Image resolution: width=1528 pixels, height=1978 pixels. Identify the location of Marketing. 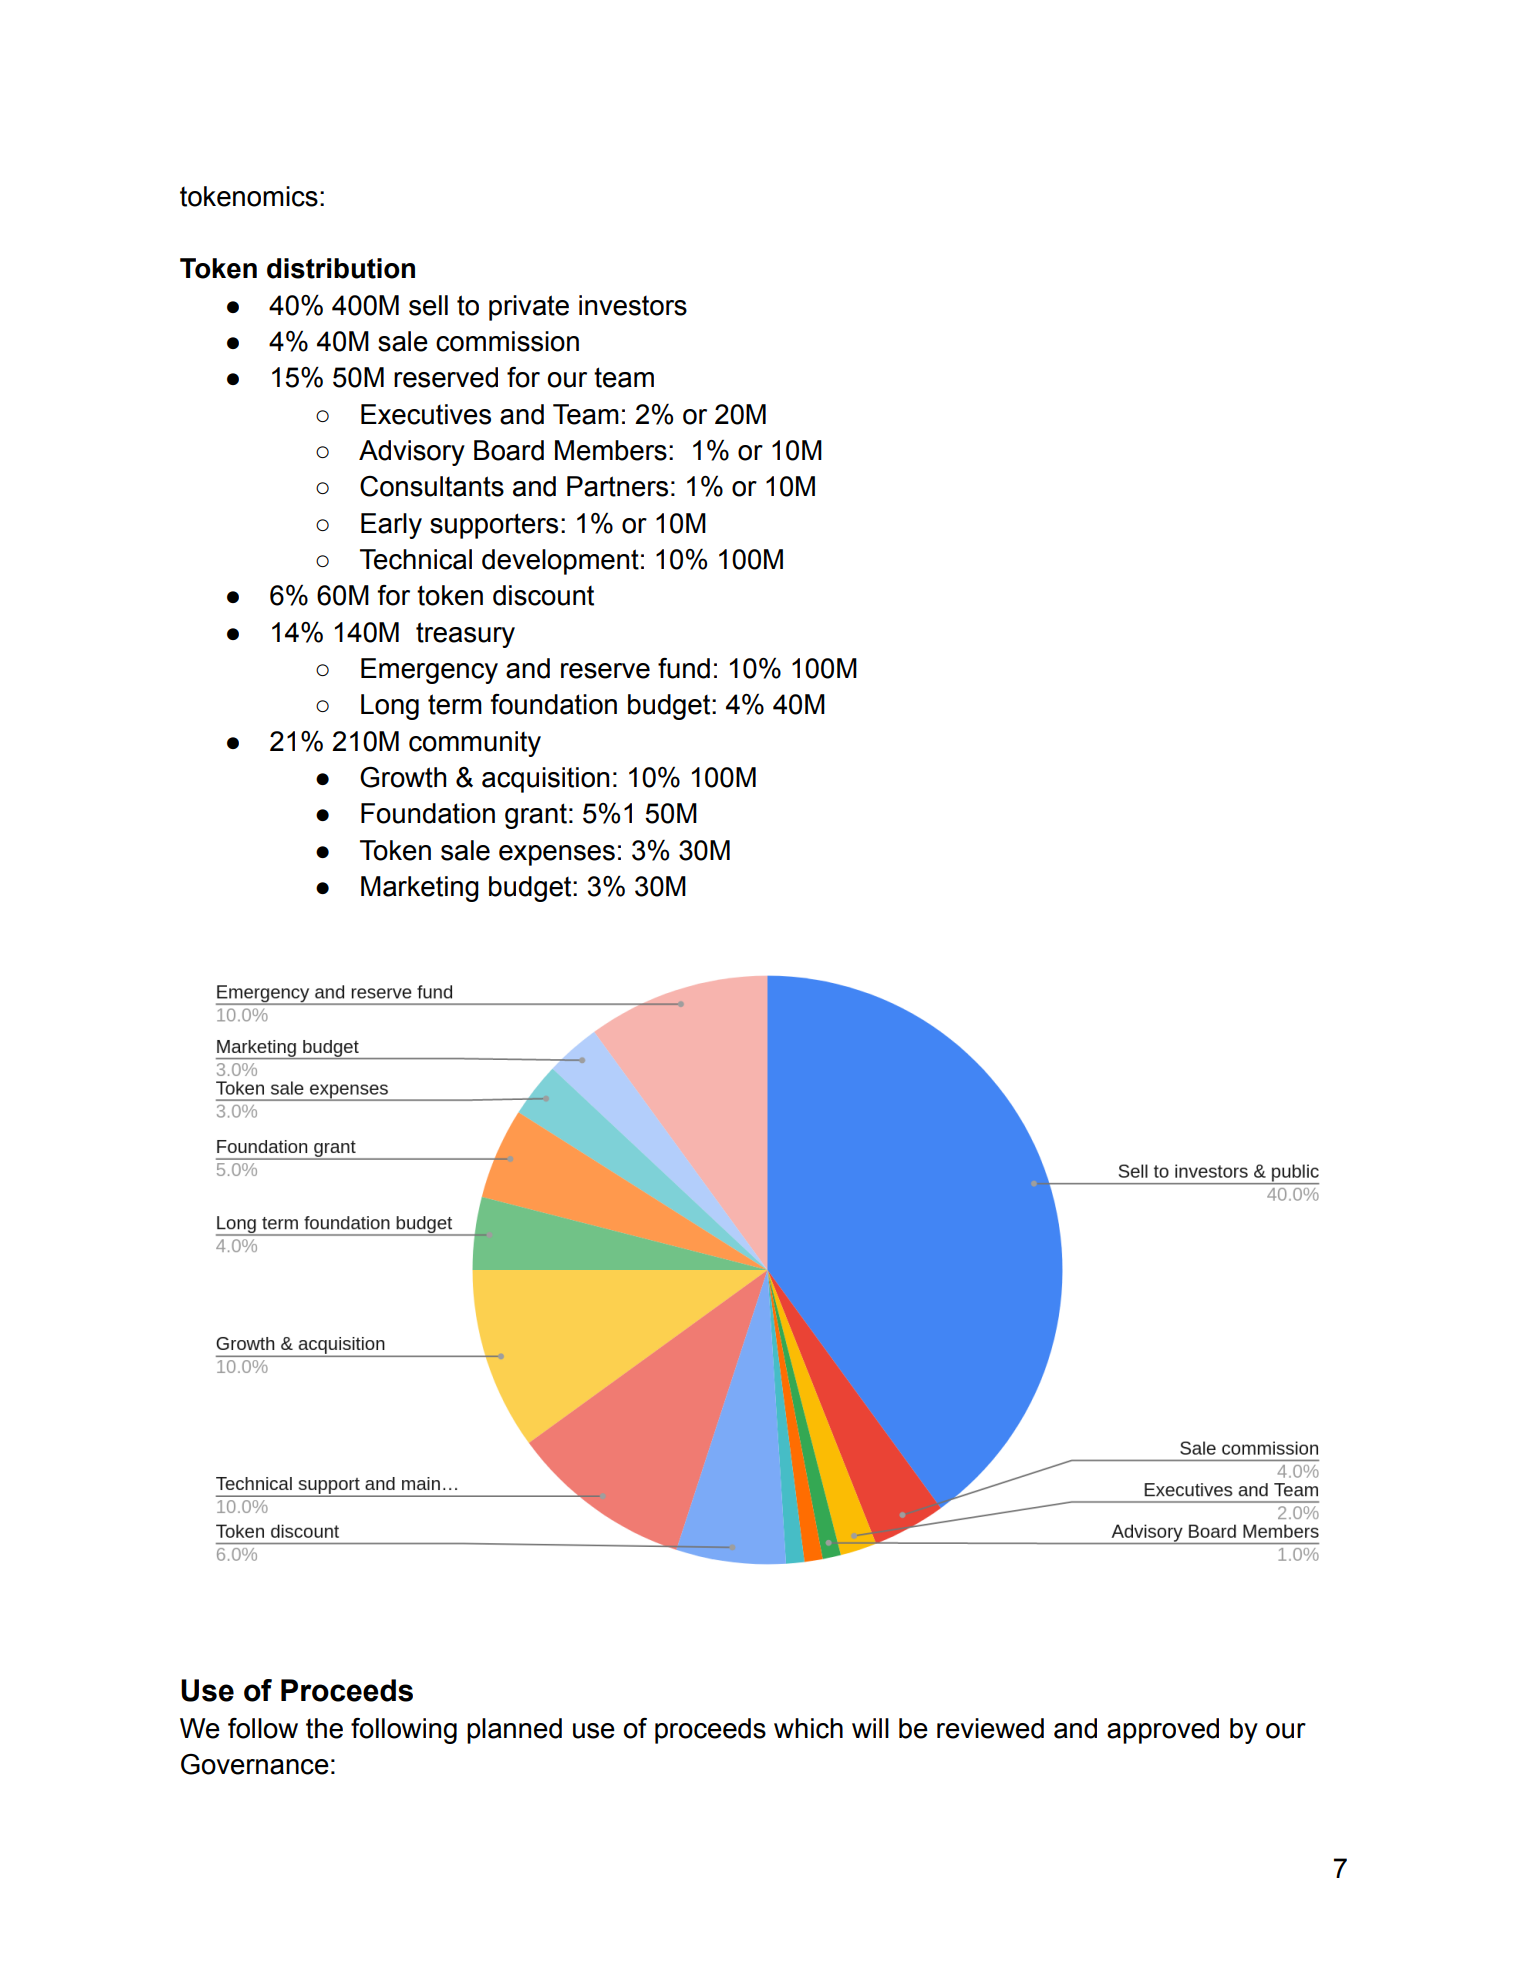
(420, 889).
